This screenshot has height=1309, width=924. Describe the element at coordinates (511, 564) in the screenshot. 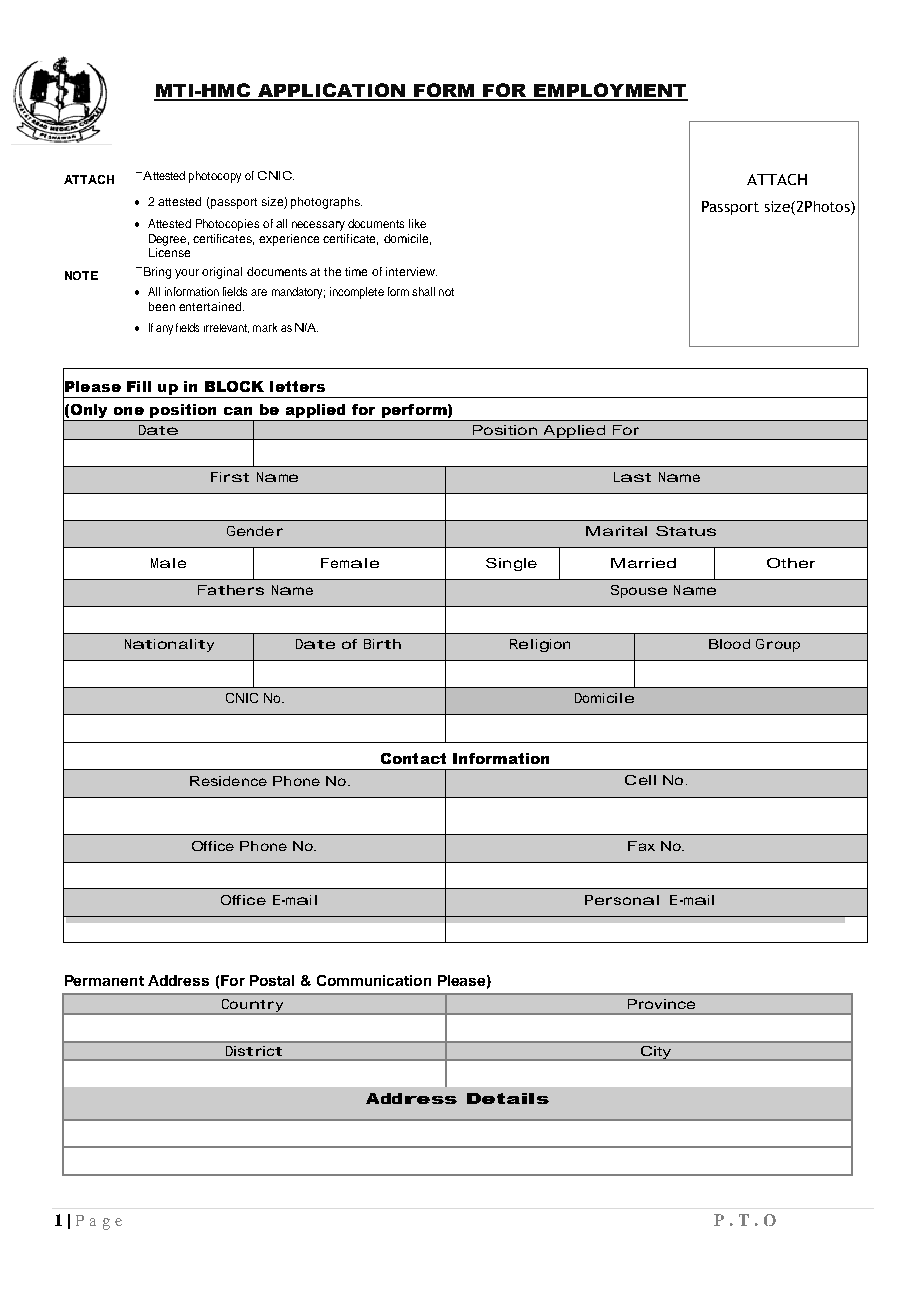

I see `Single` at that location.
